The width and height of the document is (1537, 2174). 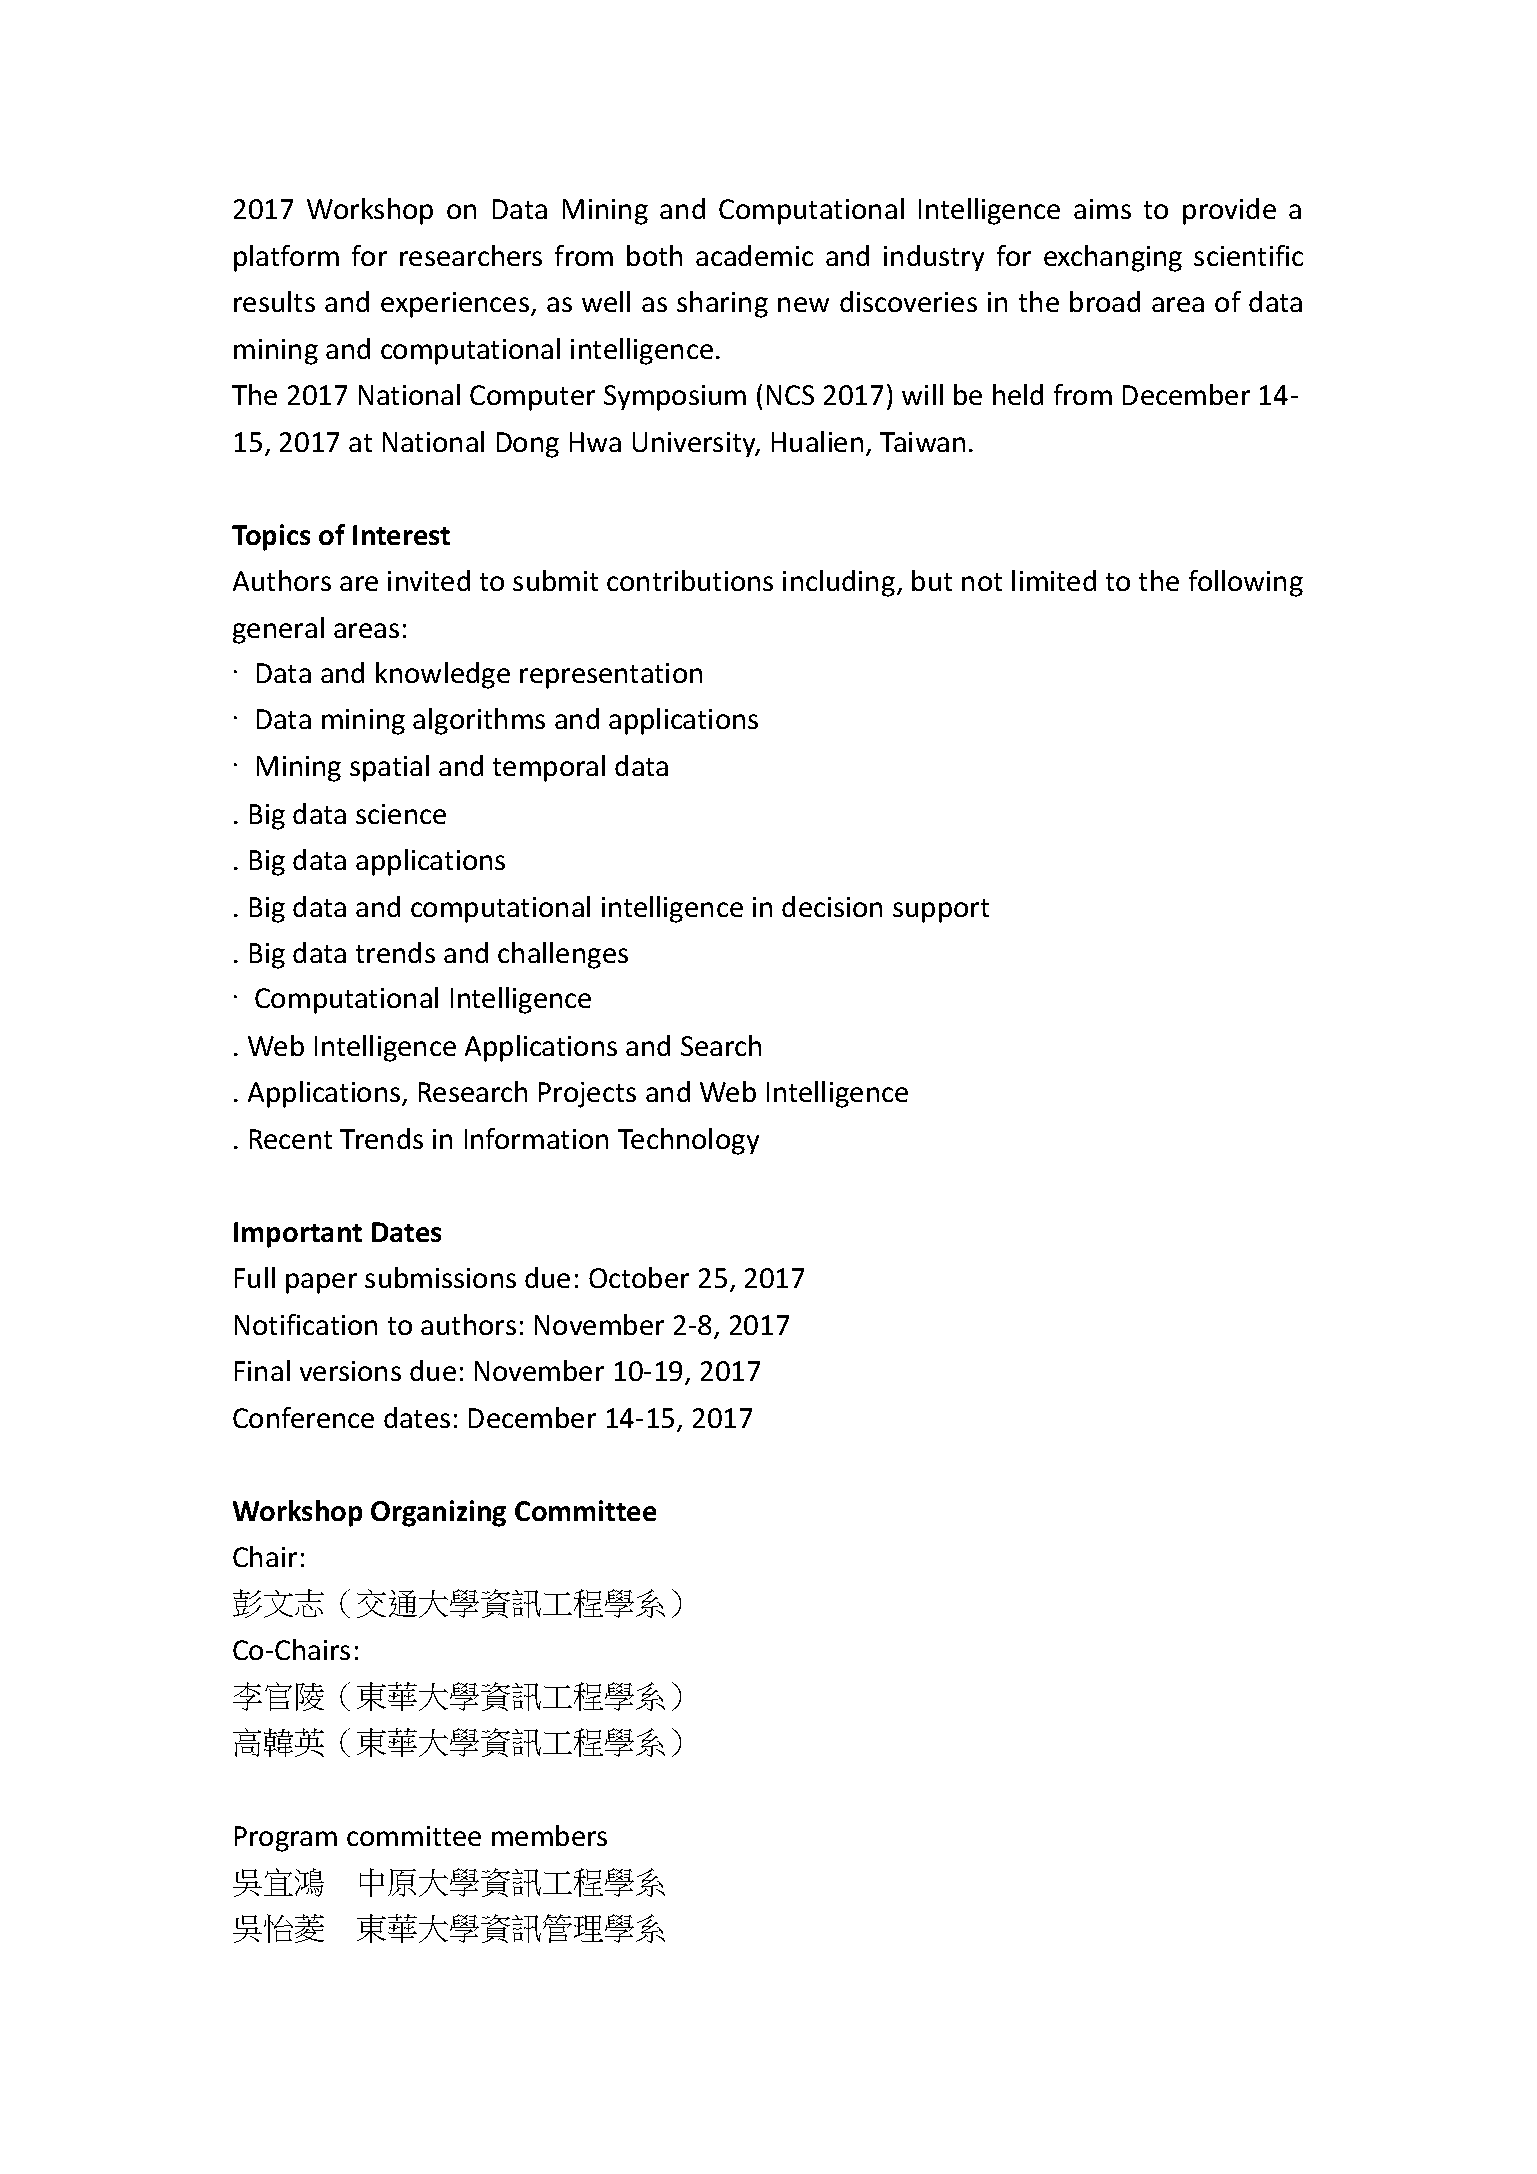 What do you see at coordinates (688, 1141) in the document?
I see `Technology` at bounding box center [688, 1141].
